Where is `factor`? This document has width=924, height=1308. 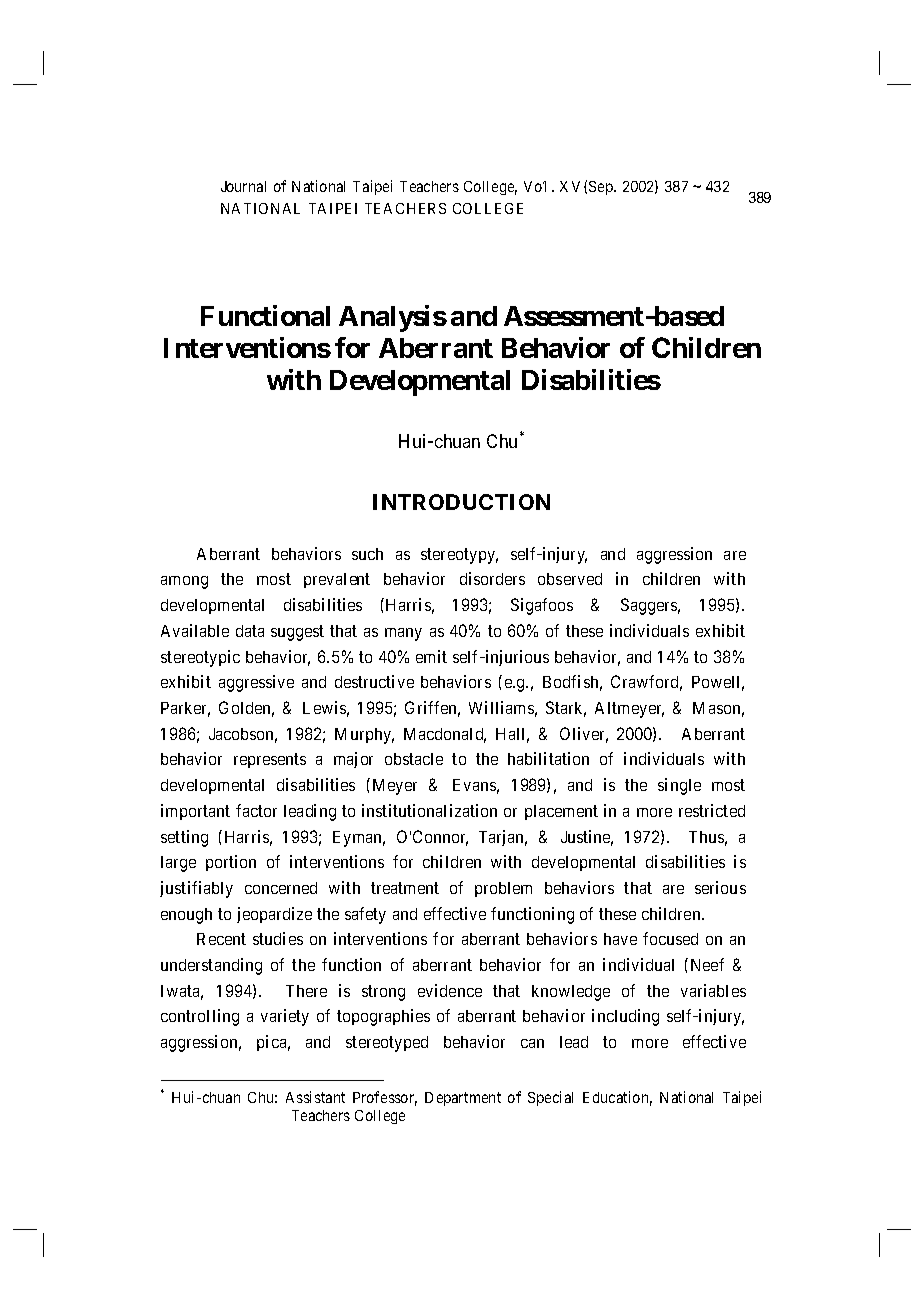 factor is located at coordinates (256, 810).
